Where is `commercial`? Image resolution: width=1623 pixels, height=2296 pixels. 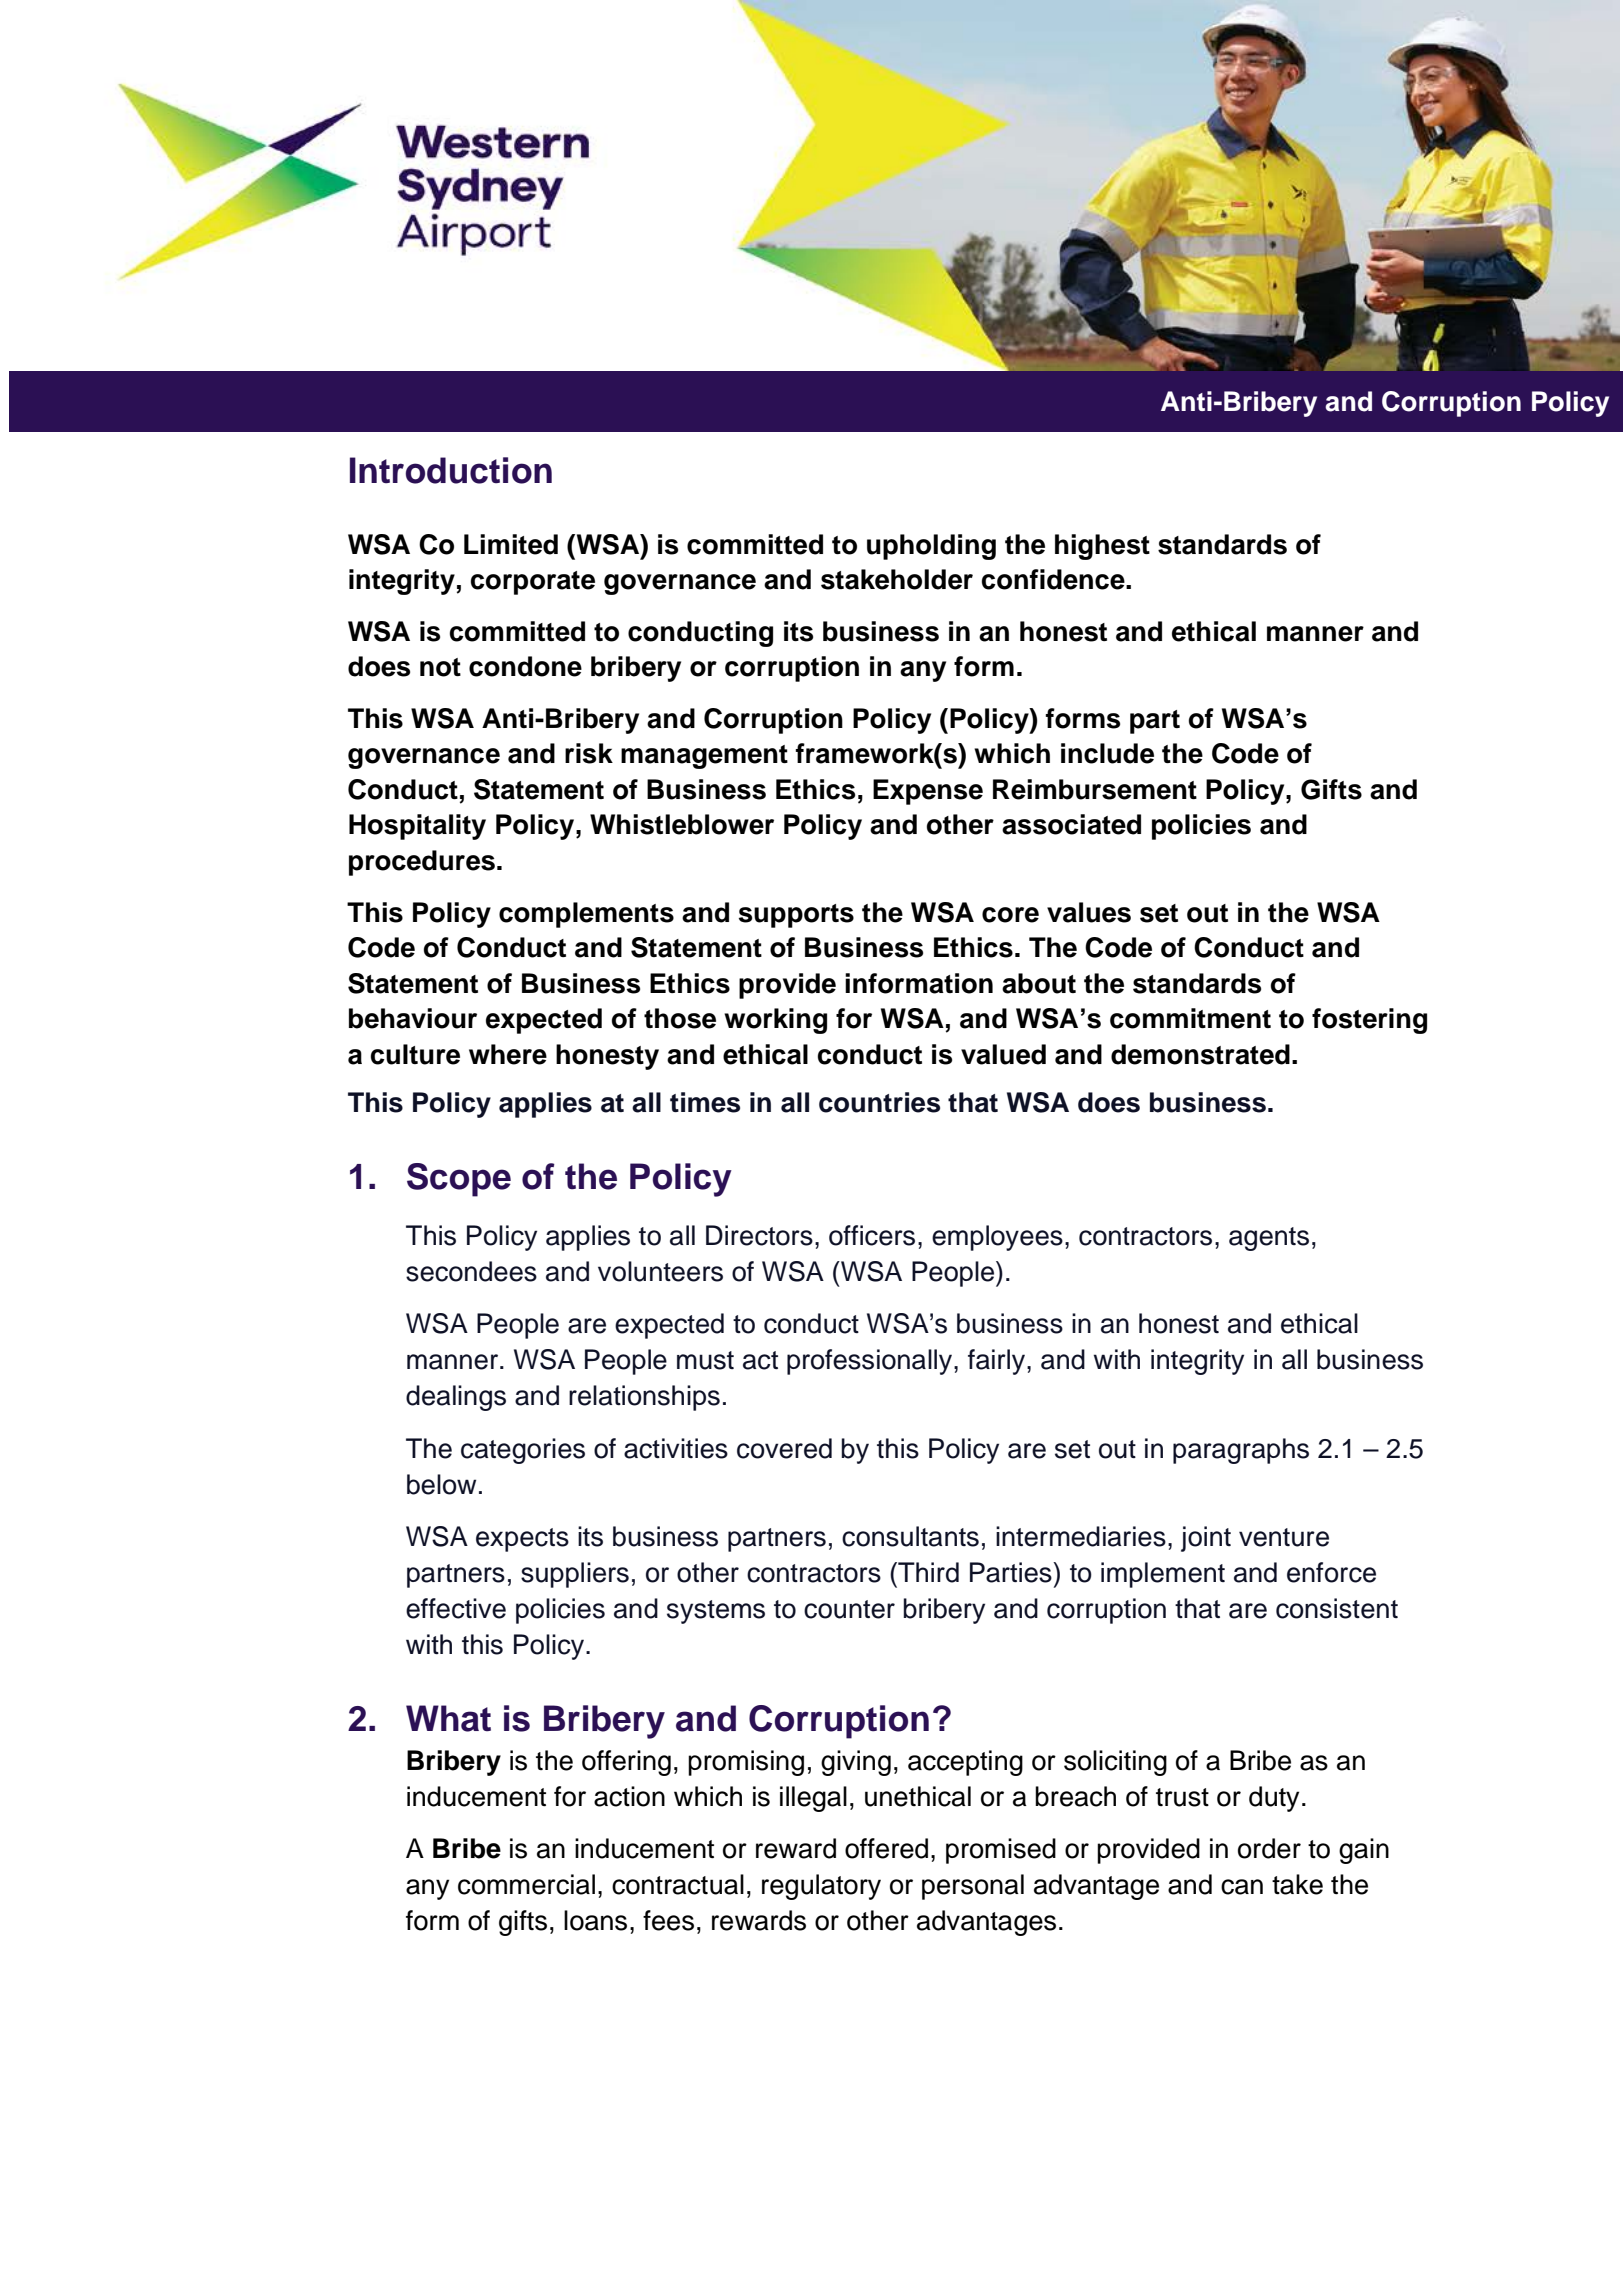
commercial is located at coordinates (526, 1884).
